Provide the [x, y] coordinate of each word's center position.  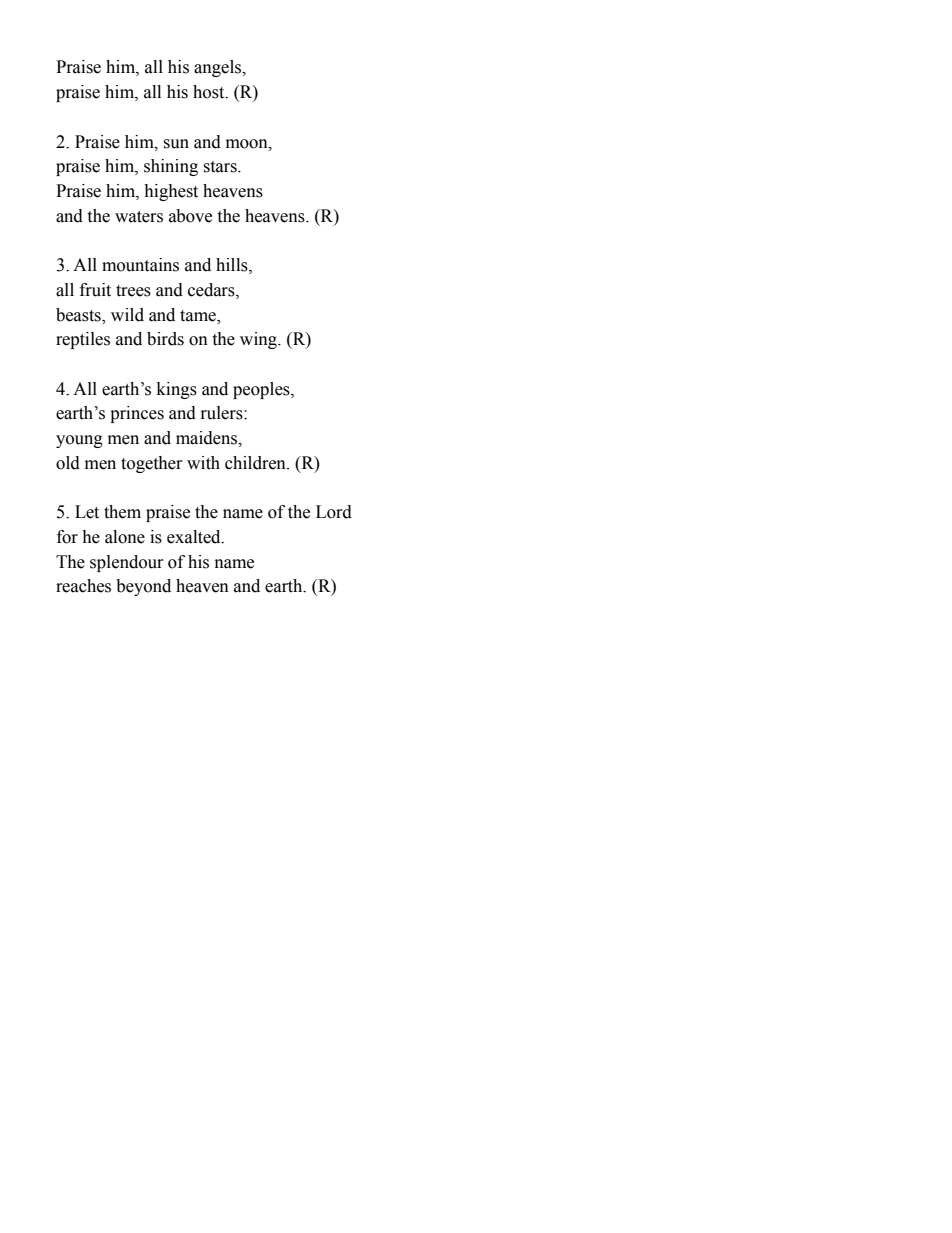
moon [248, 144]
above [190, 216]
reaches [83, 586]
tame [199, 316]
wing [259, 340]
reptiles [83, 340]
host [210, 92]
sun [176, 144]
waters [139, 217]
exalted [195, 537]
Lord [334, 512]
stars [221, 167]
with [203, 463]
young [79, 441]
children [256, 463]
